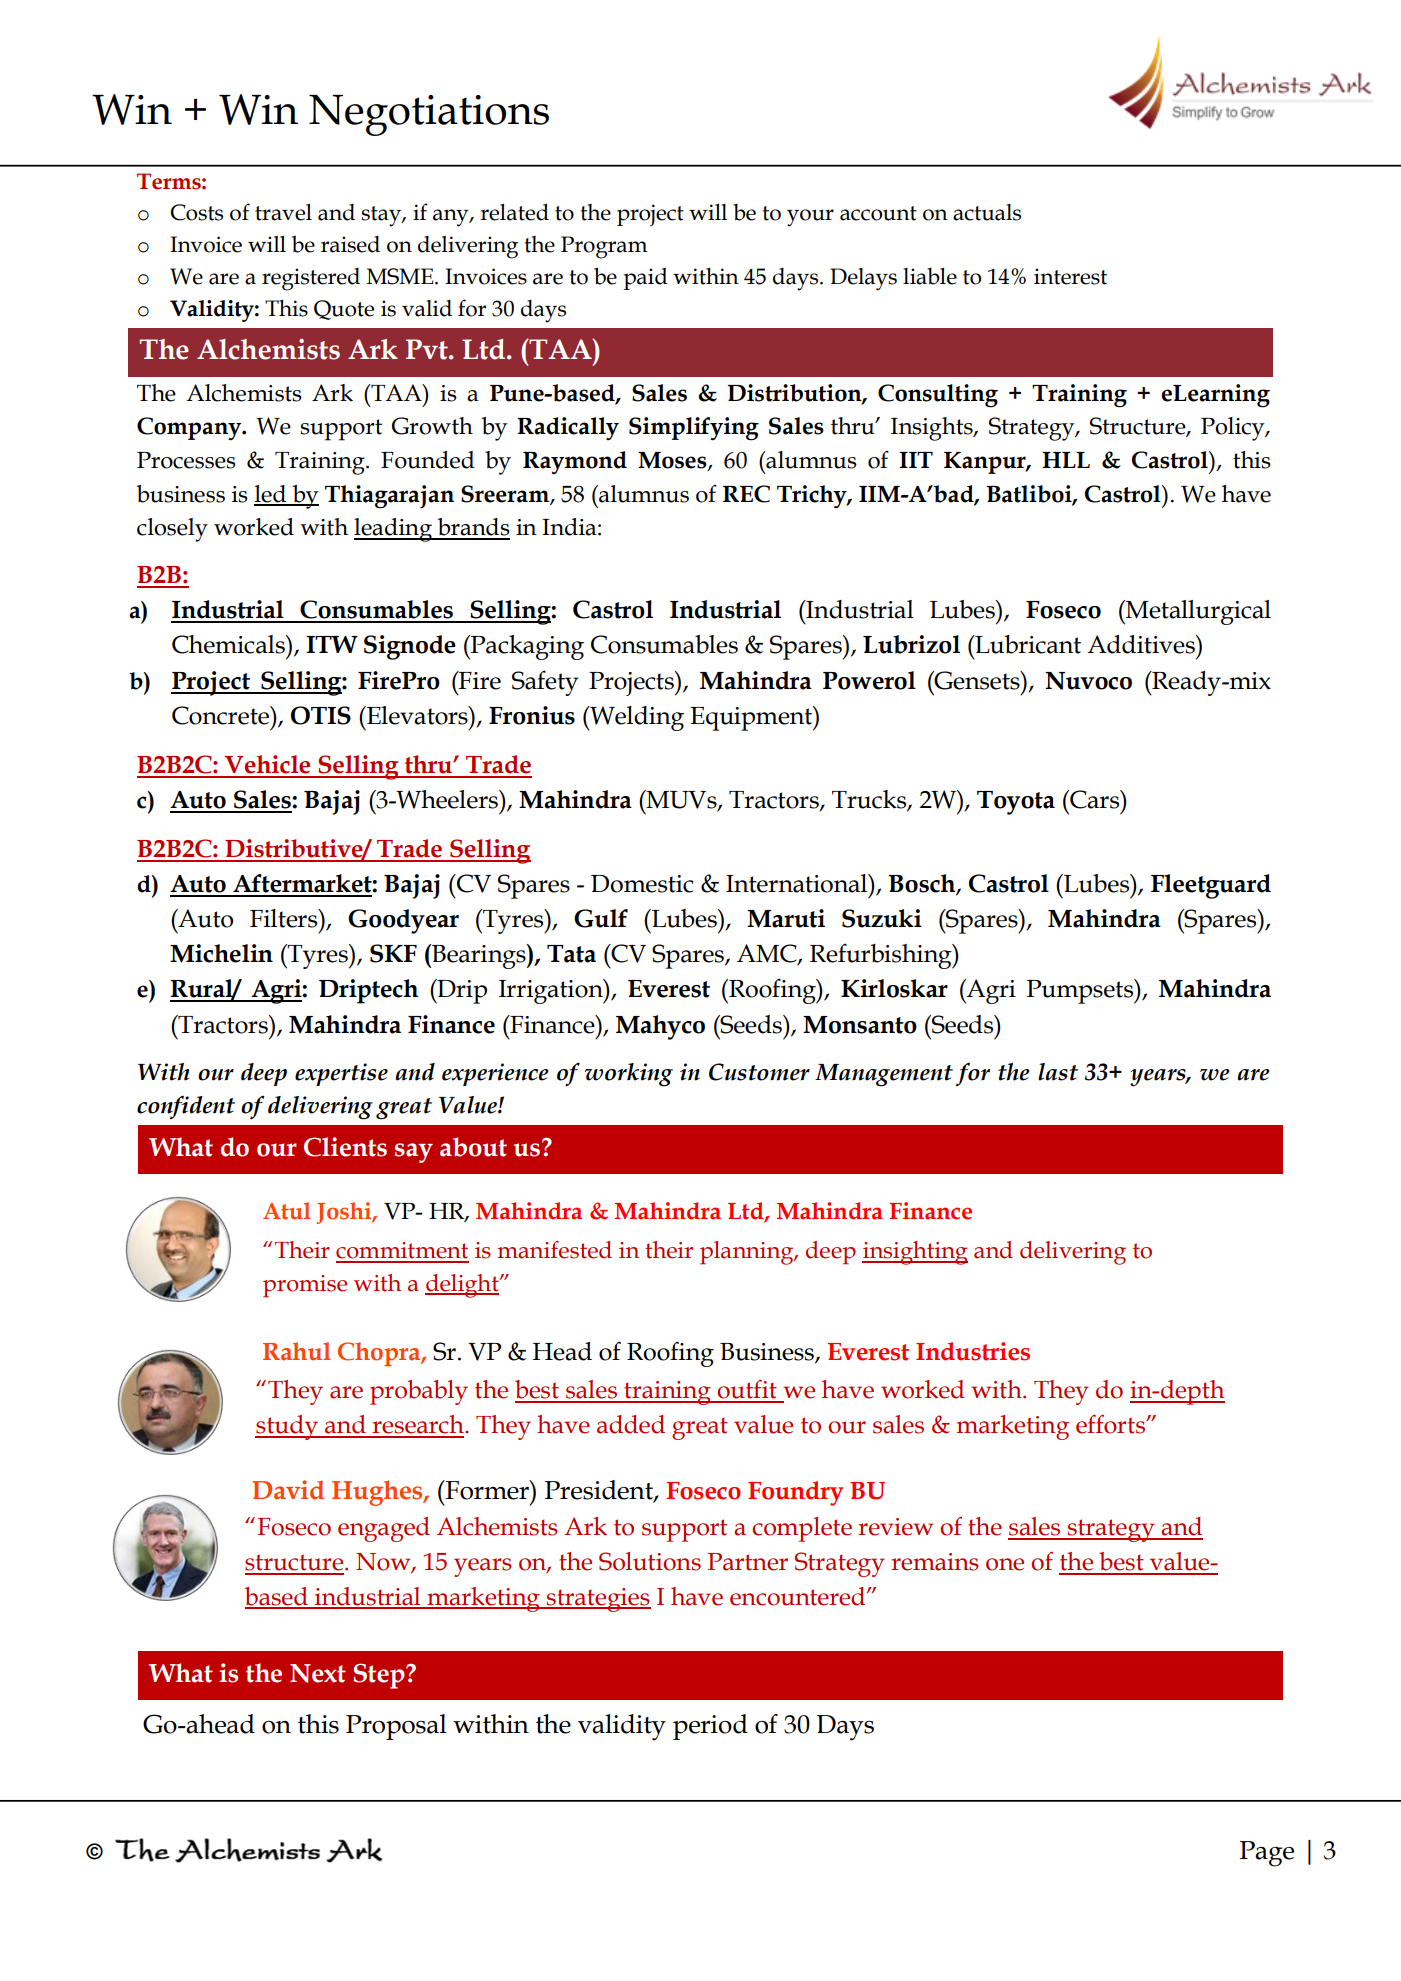  Describe the element at coordinates (283, 212) in the screenshot. I see `travel` at that location.
